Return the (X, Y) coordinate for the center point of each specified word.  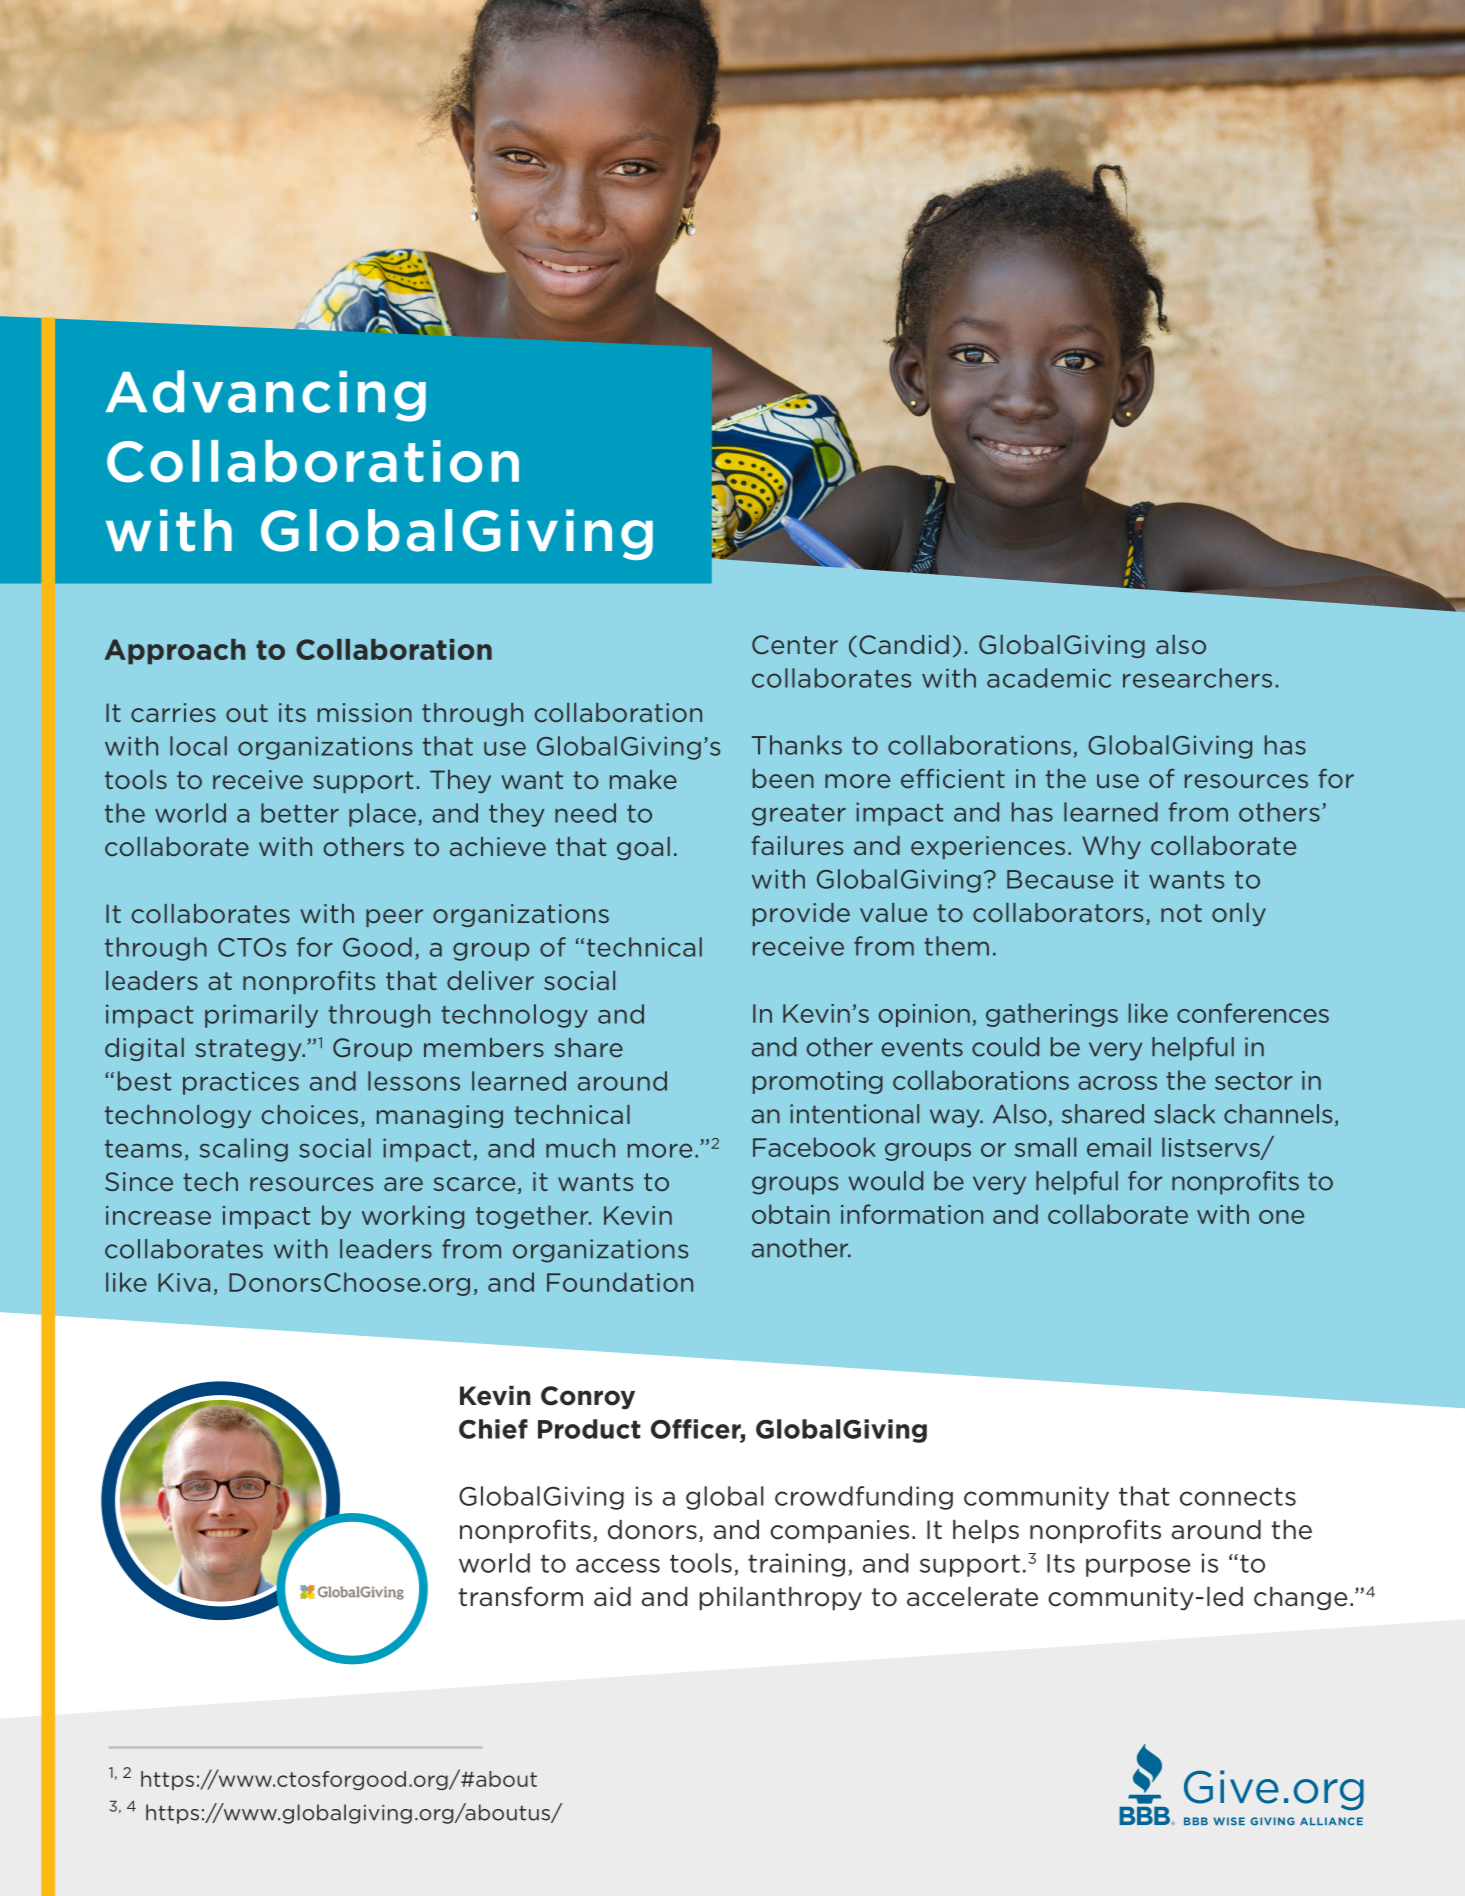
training (796, 1565)
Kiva (184, 1282)
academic (1049, 678)
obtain (791, 1214)
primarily (261, 1016)
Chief (493, 1429)
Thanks (797, 745)
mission (365, 712)
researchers (1197, 678)
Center (795, 644)
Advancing (266, 396)
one (1281, 1217)
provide (801, 914)
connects (1238, 1497)
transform (521, 1596)
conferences (1253, 1013)
